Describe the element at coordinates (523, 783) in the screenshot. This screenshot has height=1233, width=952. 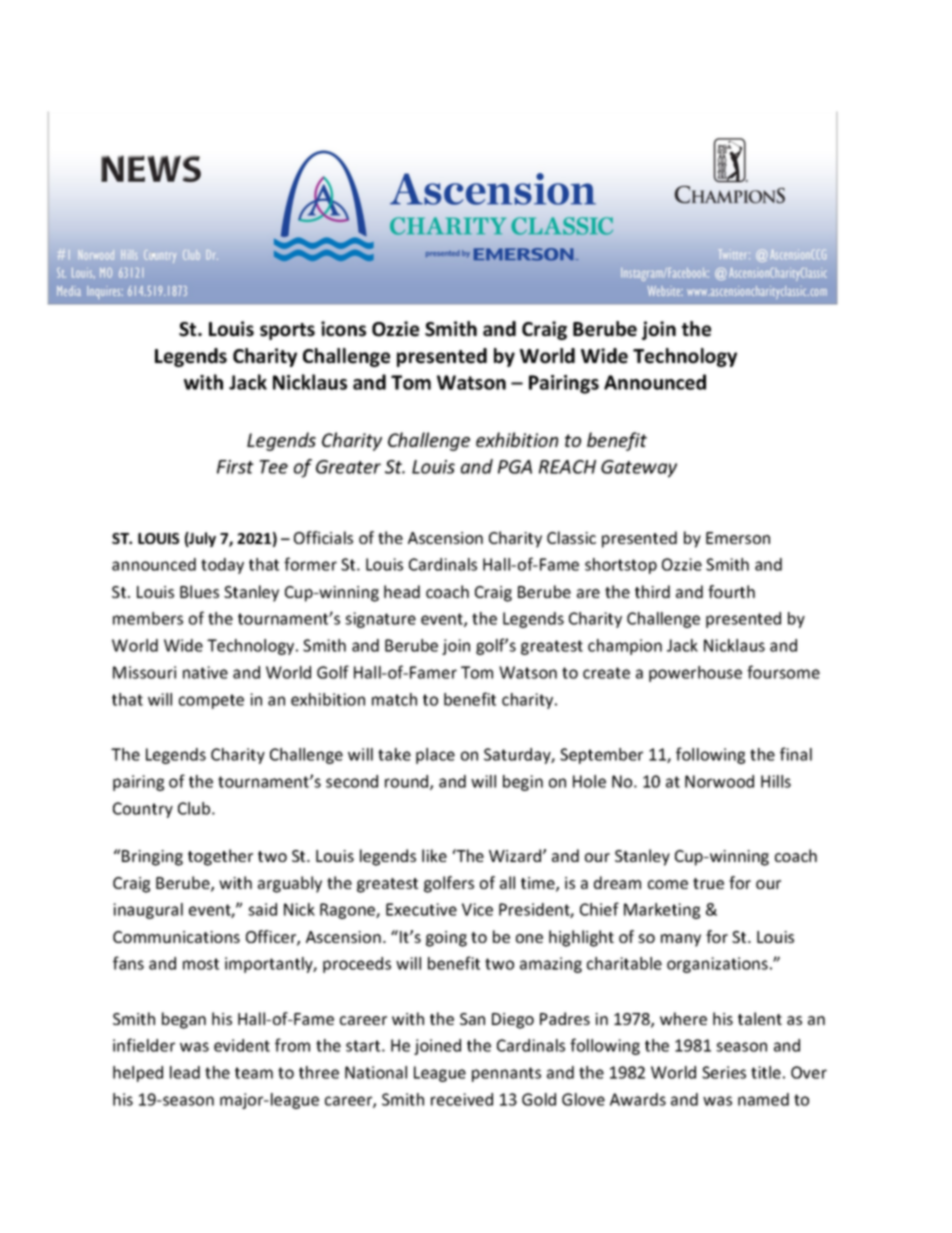
I see `begin` at that location.
